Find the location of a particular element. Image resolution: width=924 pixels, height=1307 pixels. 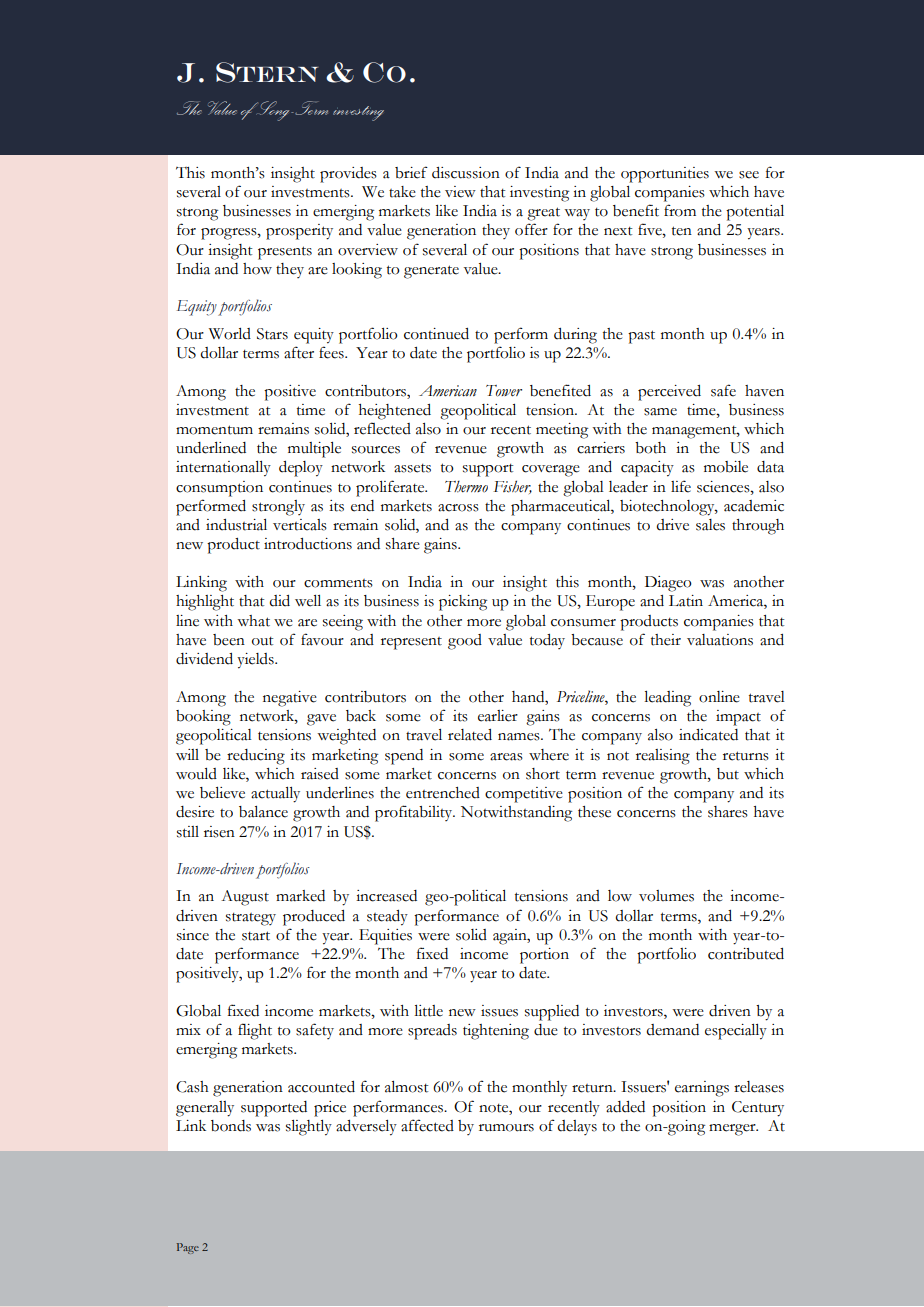

earlier is located at coordinates (498, 716).
